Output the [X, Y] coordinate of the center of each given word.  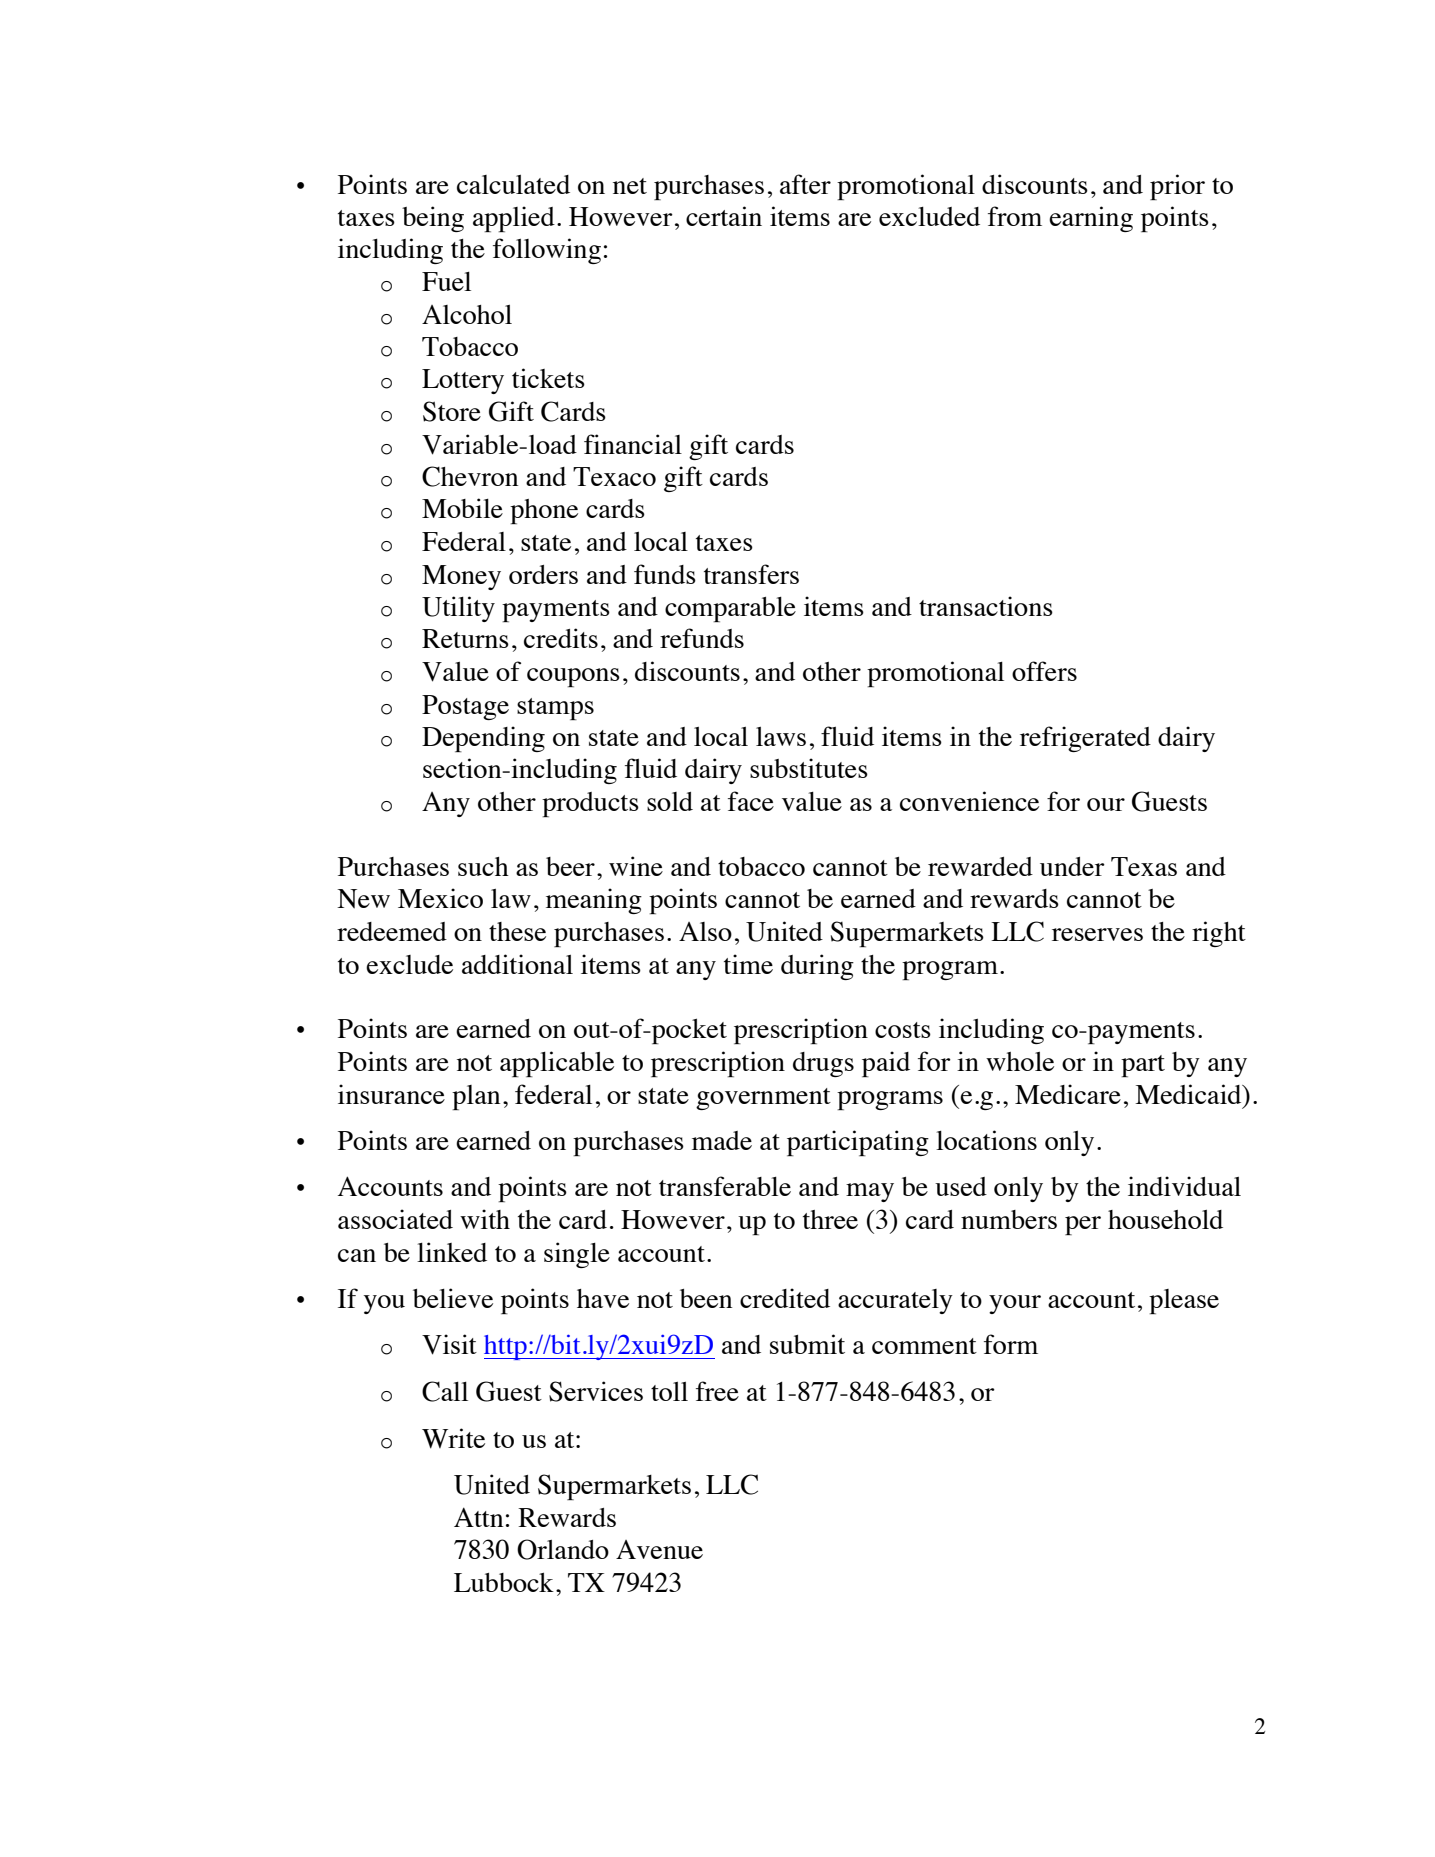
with [485, 1219]
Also [705, 931]
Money [461, 577]
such [483, 866]
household [1165, 1219]
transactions [986, 606]
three [830, 1219]
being [433, 219]
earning [1091, 219]
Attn [478, 1517]
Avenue [659, 1549]
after [805, 184]
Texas [1144, 866]
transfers [751, 574]
